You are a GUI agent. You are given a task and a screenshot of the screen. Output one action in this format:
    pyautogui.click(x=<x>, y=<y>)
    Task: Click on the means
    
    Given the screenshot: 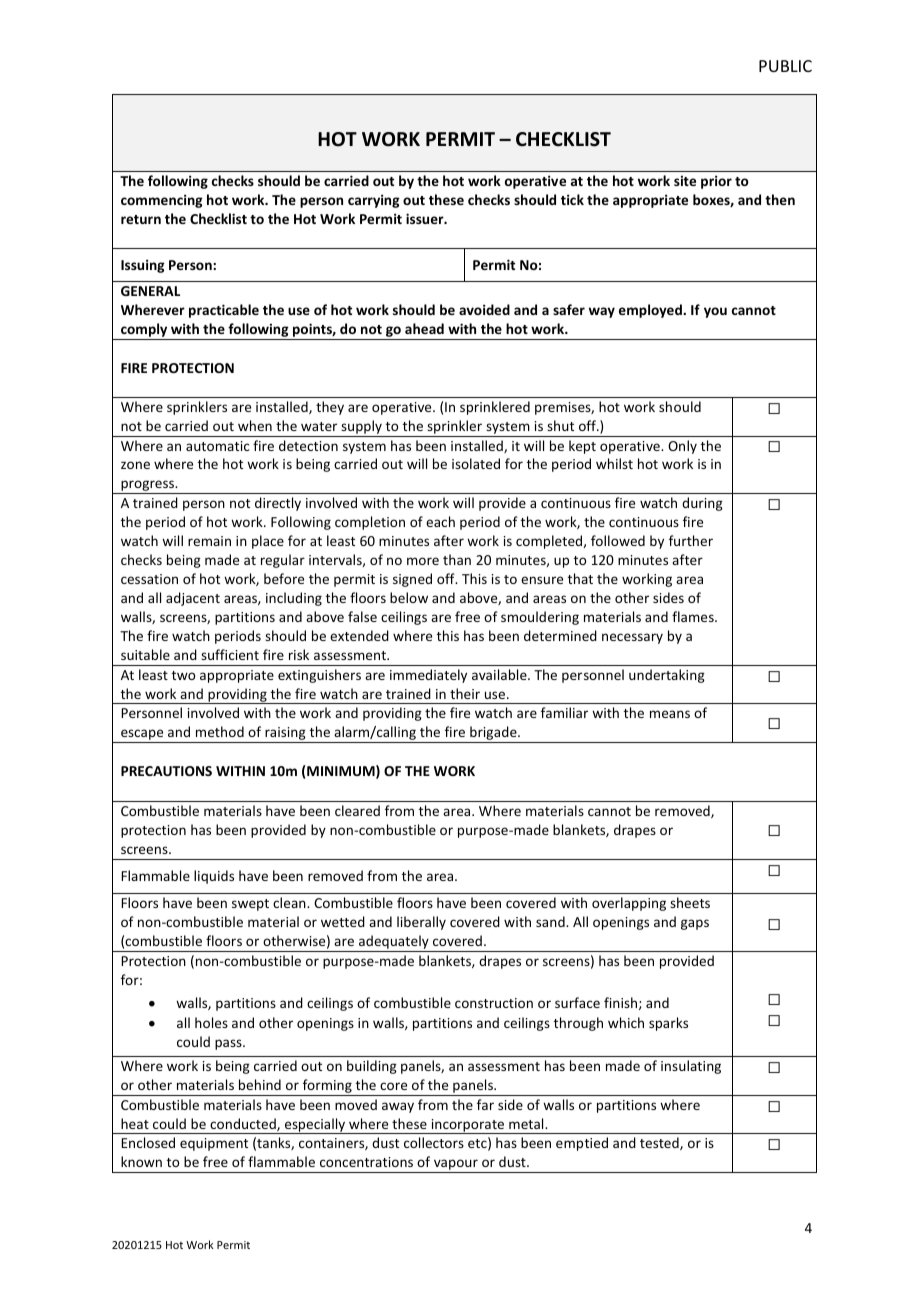 What is the action you would take?
    pyautogui.click(x=670, y=714)
